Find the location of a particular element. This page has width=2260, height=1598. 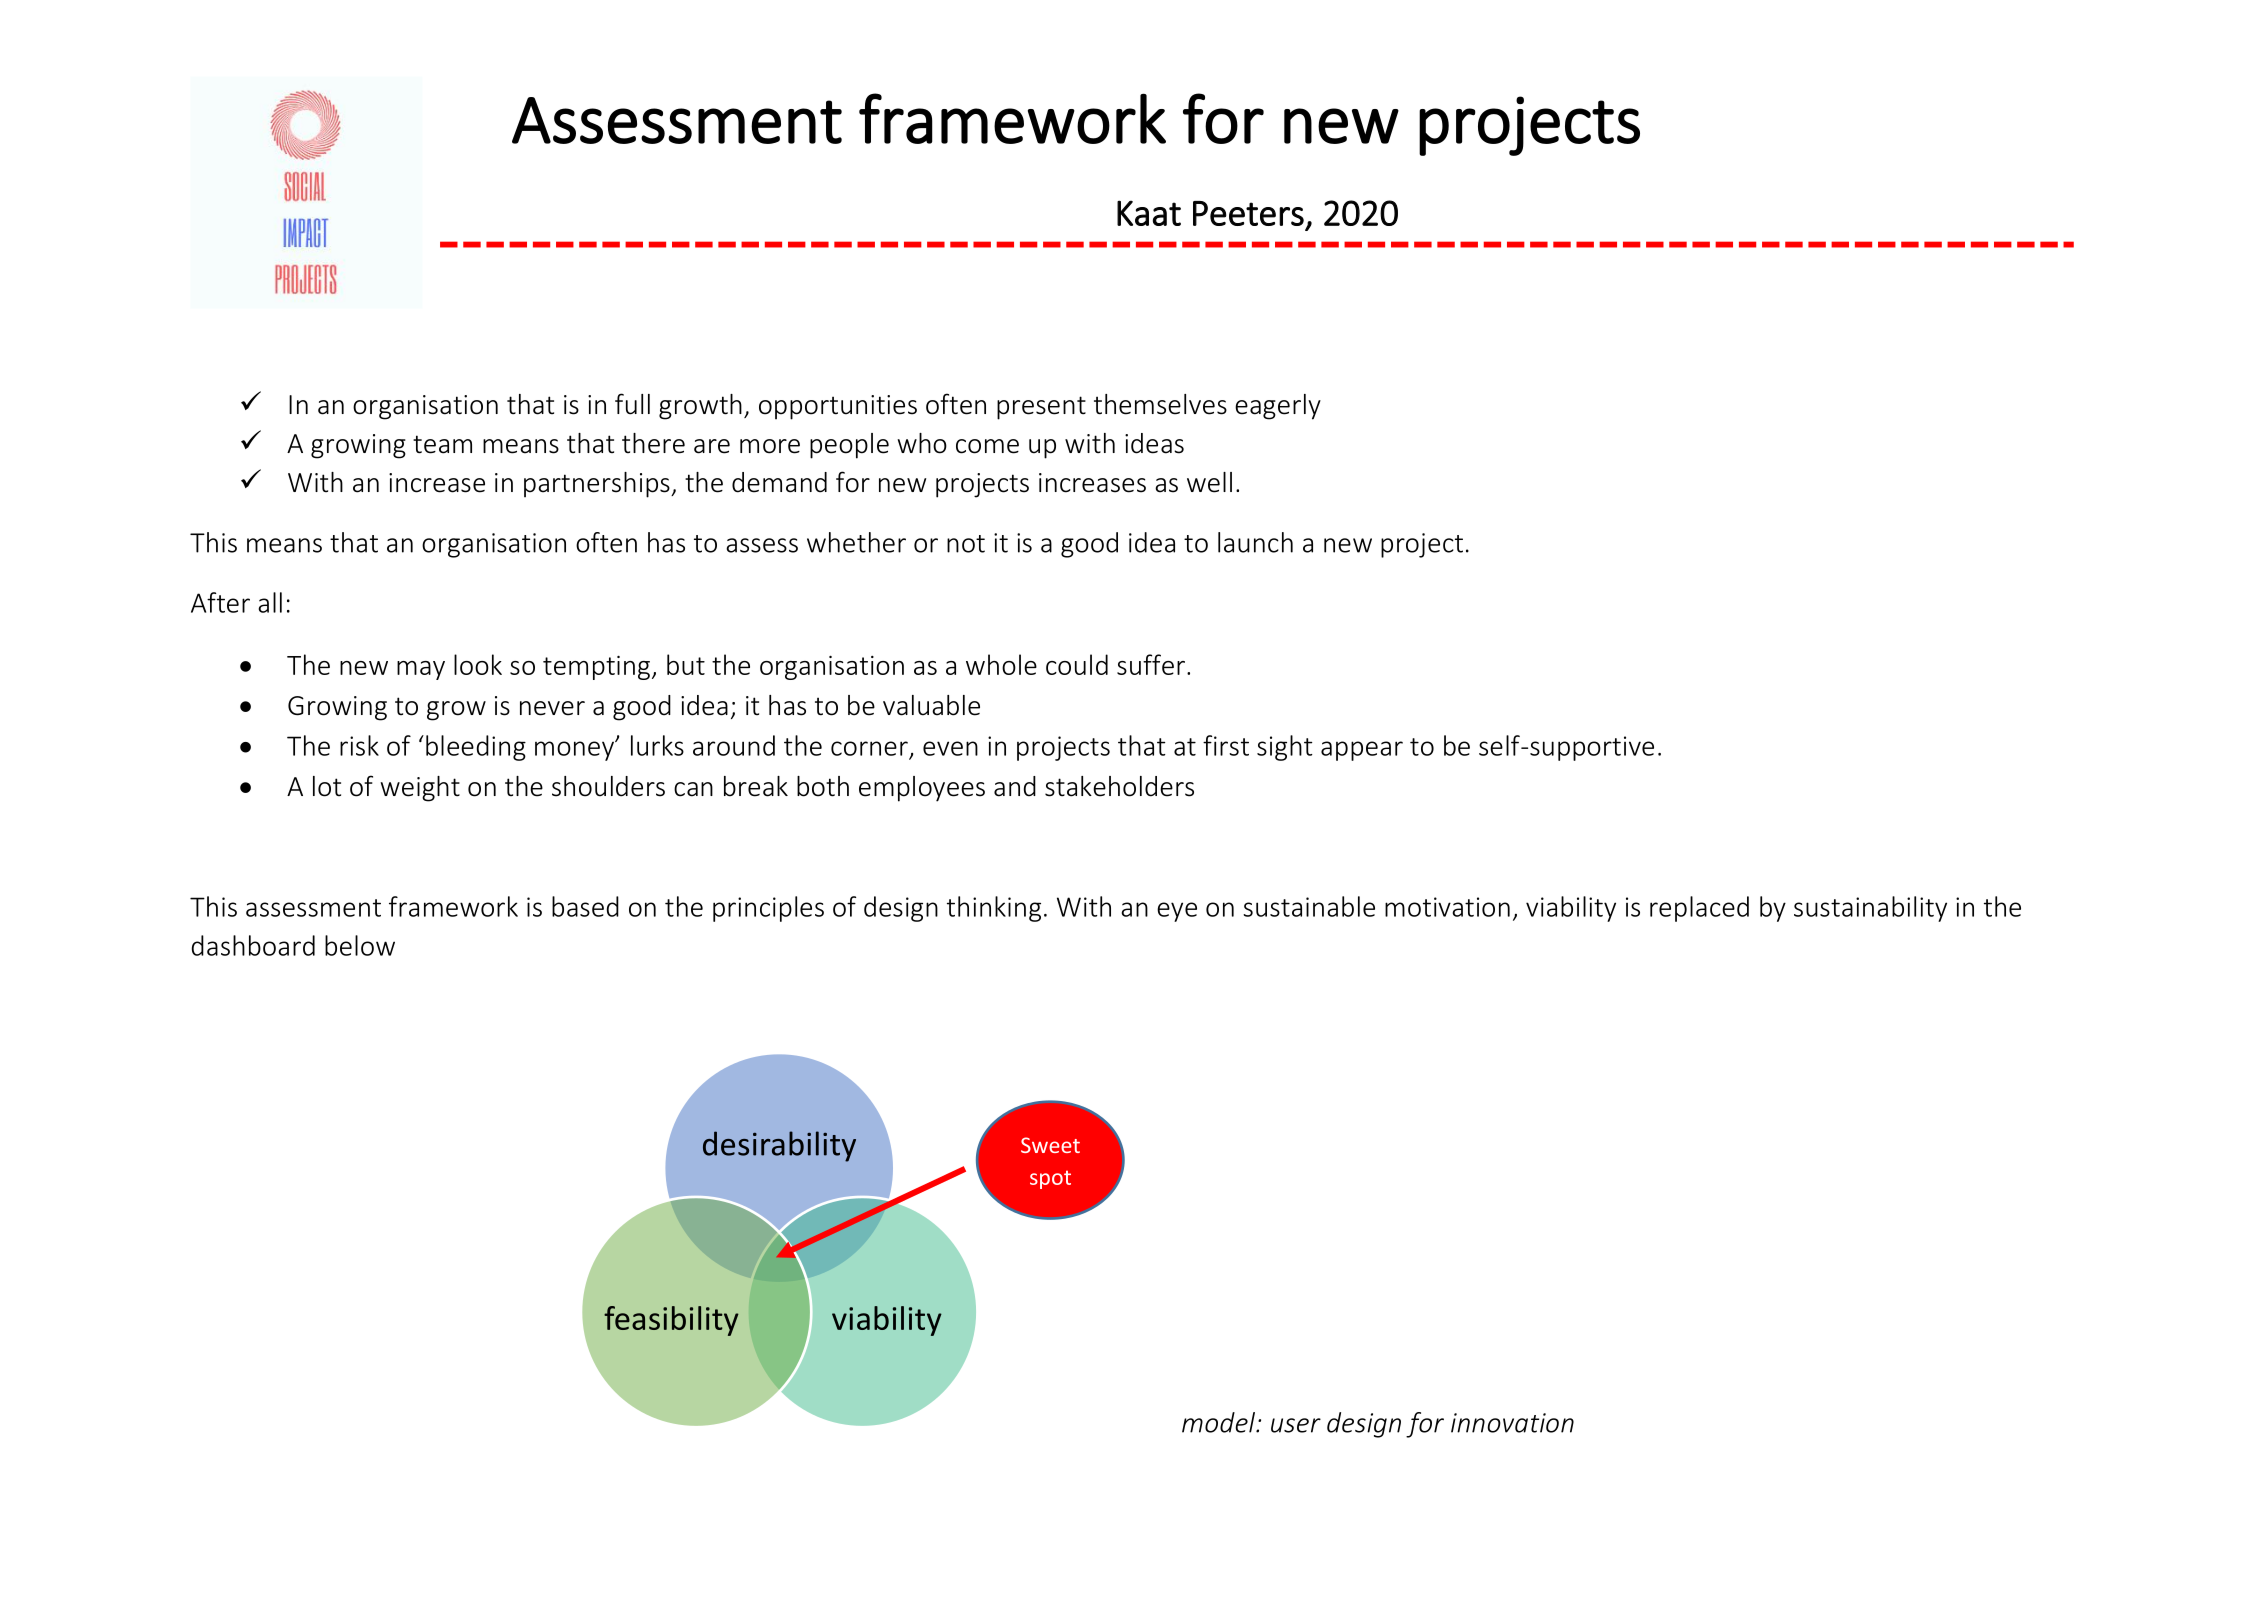

below is located at coordinates (360, 945).
